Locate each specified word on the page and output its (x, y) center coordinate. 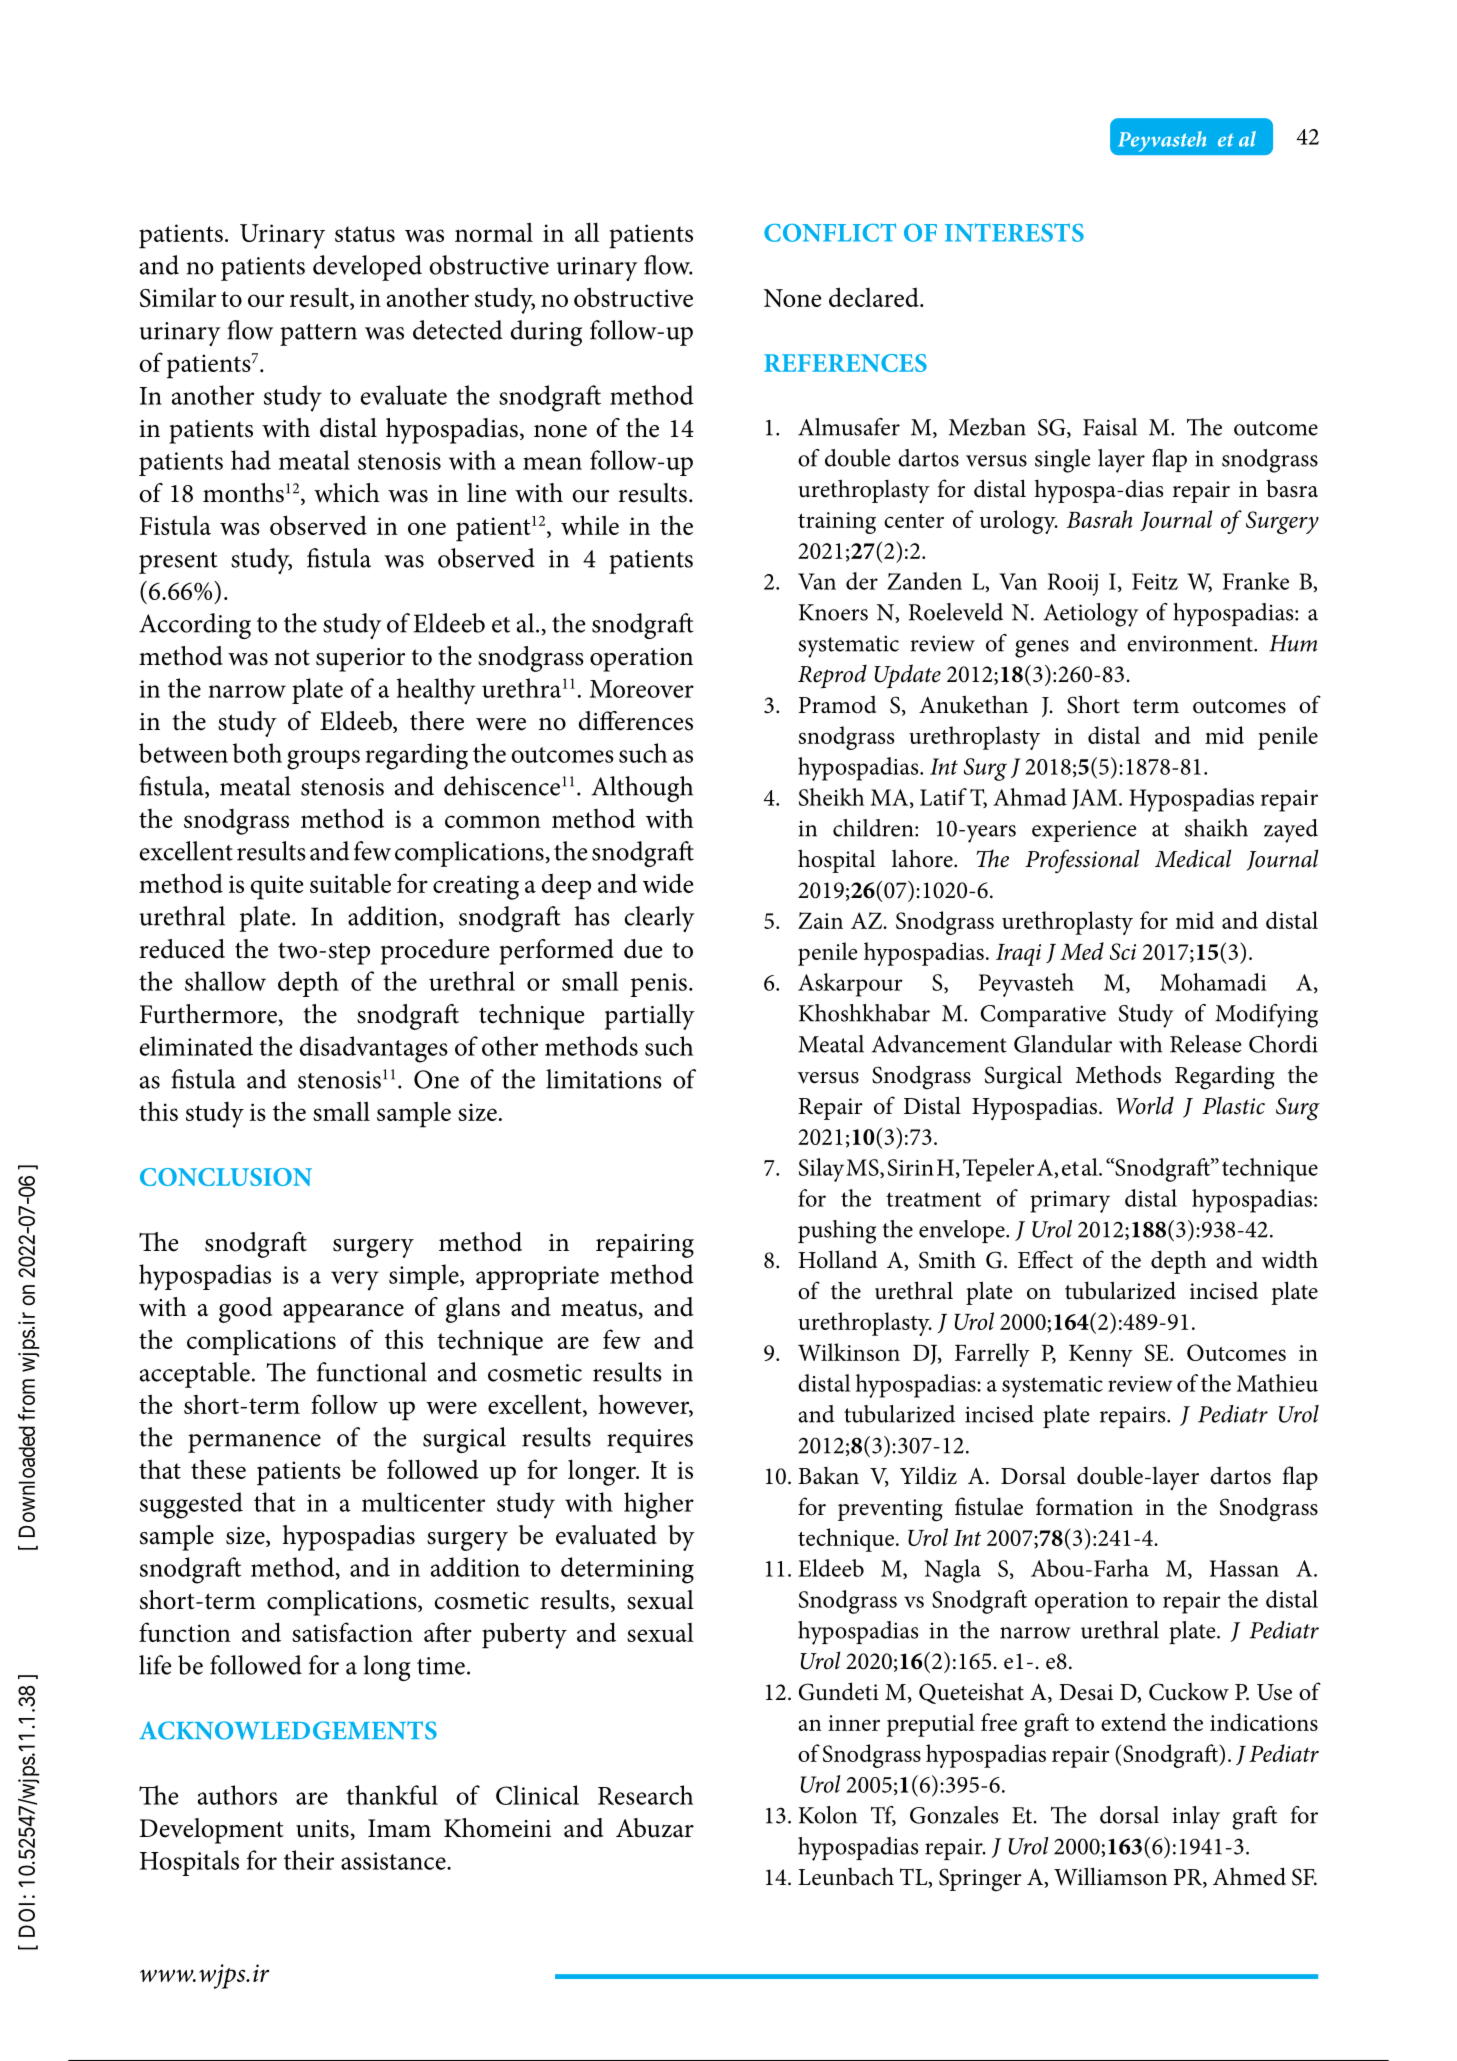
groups (323, 760)
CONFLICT (830, 232)
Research (645, 1795)
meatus (599, 1308)
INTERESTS (1014, 232)
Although (642, 789)
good (245, 1310)
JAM (1094, 799)
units (322, 1829)
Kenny (1101, 1356)
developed (367, 268)
